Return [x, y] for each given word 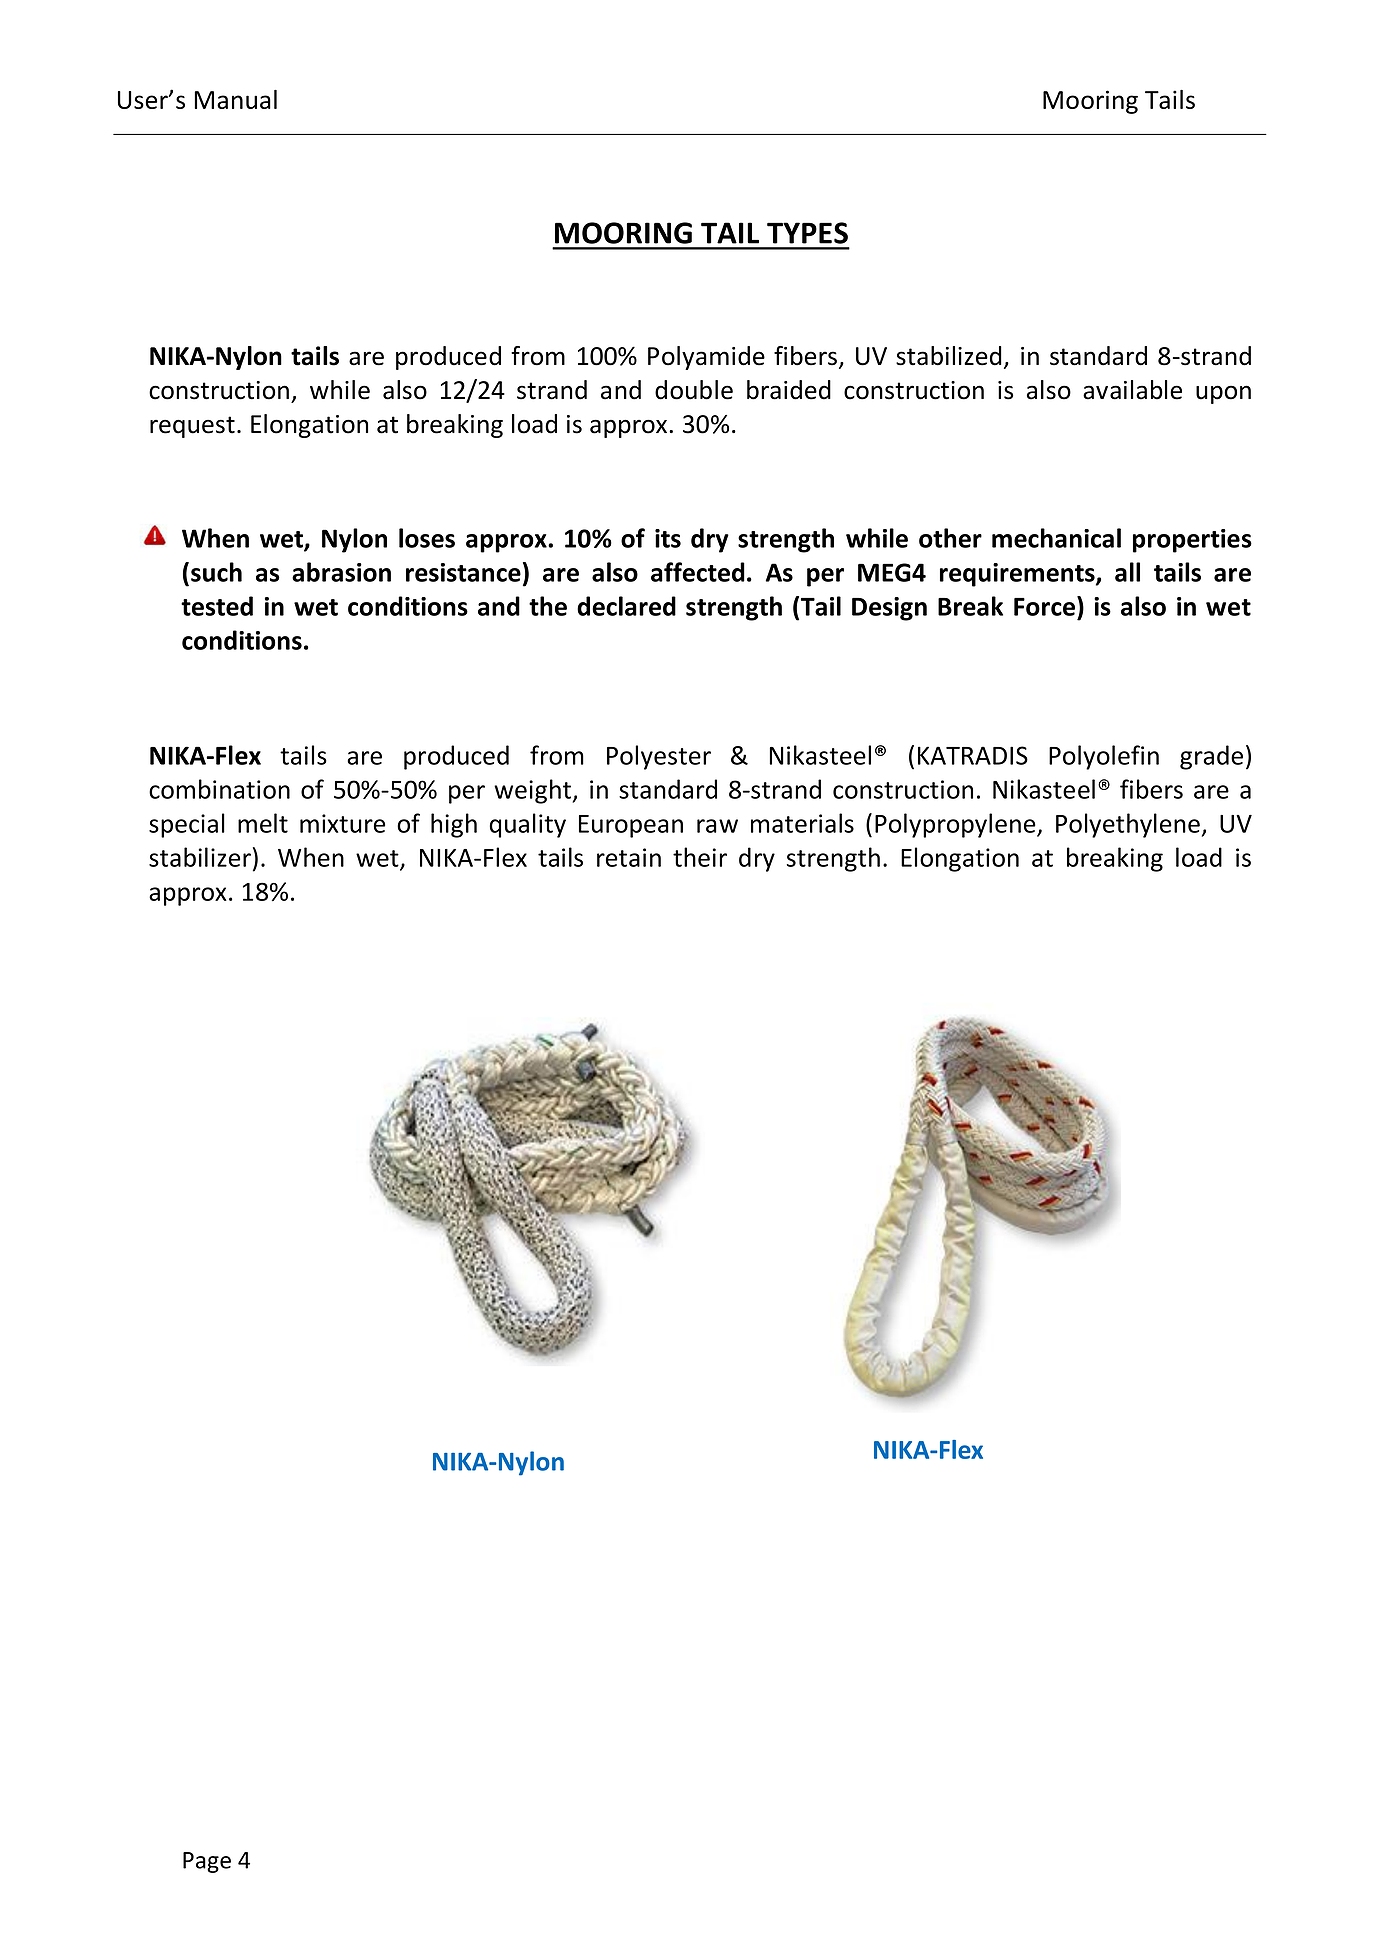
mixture [342, 823]
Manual [235, 99]
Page [207, 1862]
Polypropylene [956, 825]
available [1132, 390]
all [1127, 572]
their [700, 857]
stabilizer [200, 857]
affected [698, 572]
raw [717, 826]
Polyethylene [1128, 825]
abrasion [341, 572]
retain [629, 857]
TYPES [807, 233]
